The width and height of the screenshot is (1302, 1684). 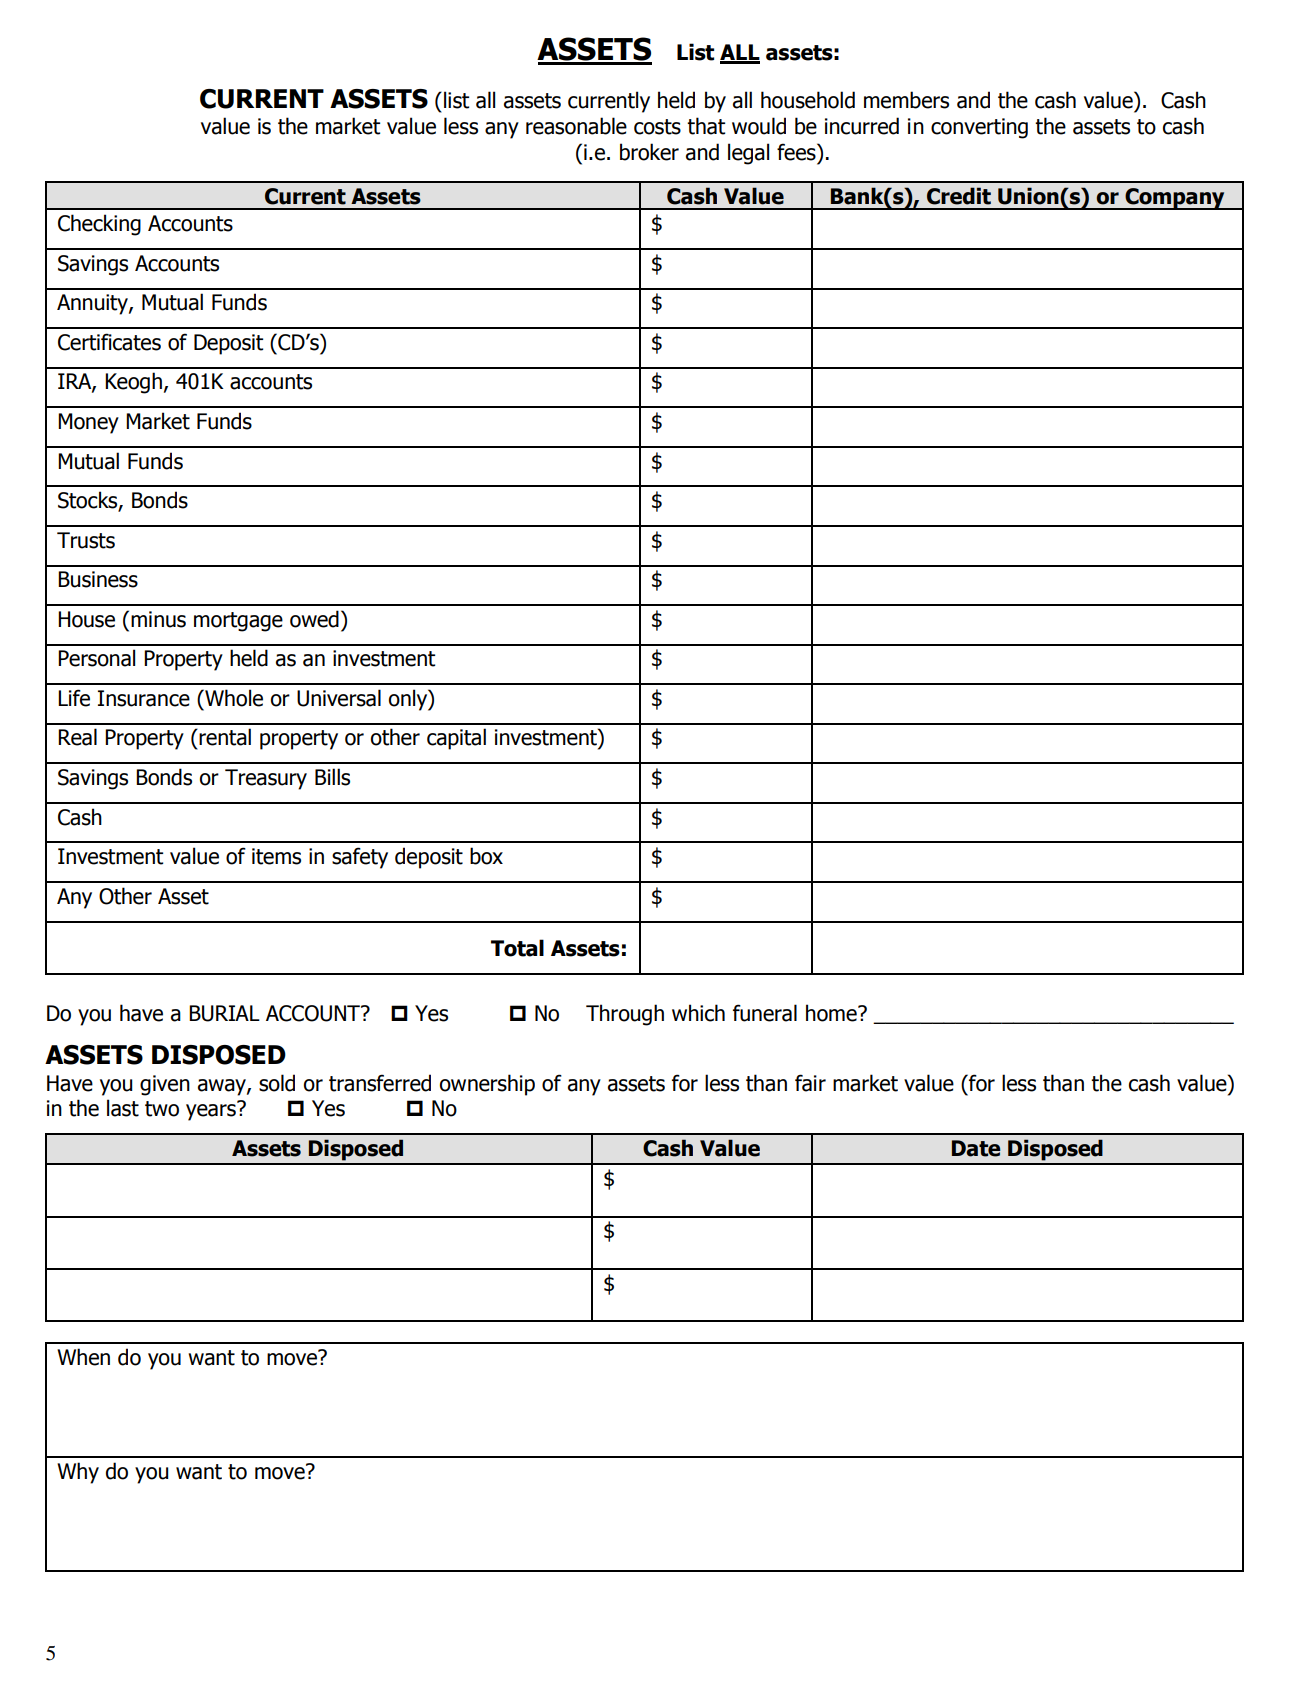 I want to click on Why, so click(x=78, y=1473).
